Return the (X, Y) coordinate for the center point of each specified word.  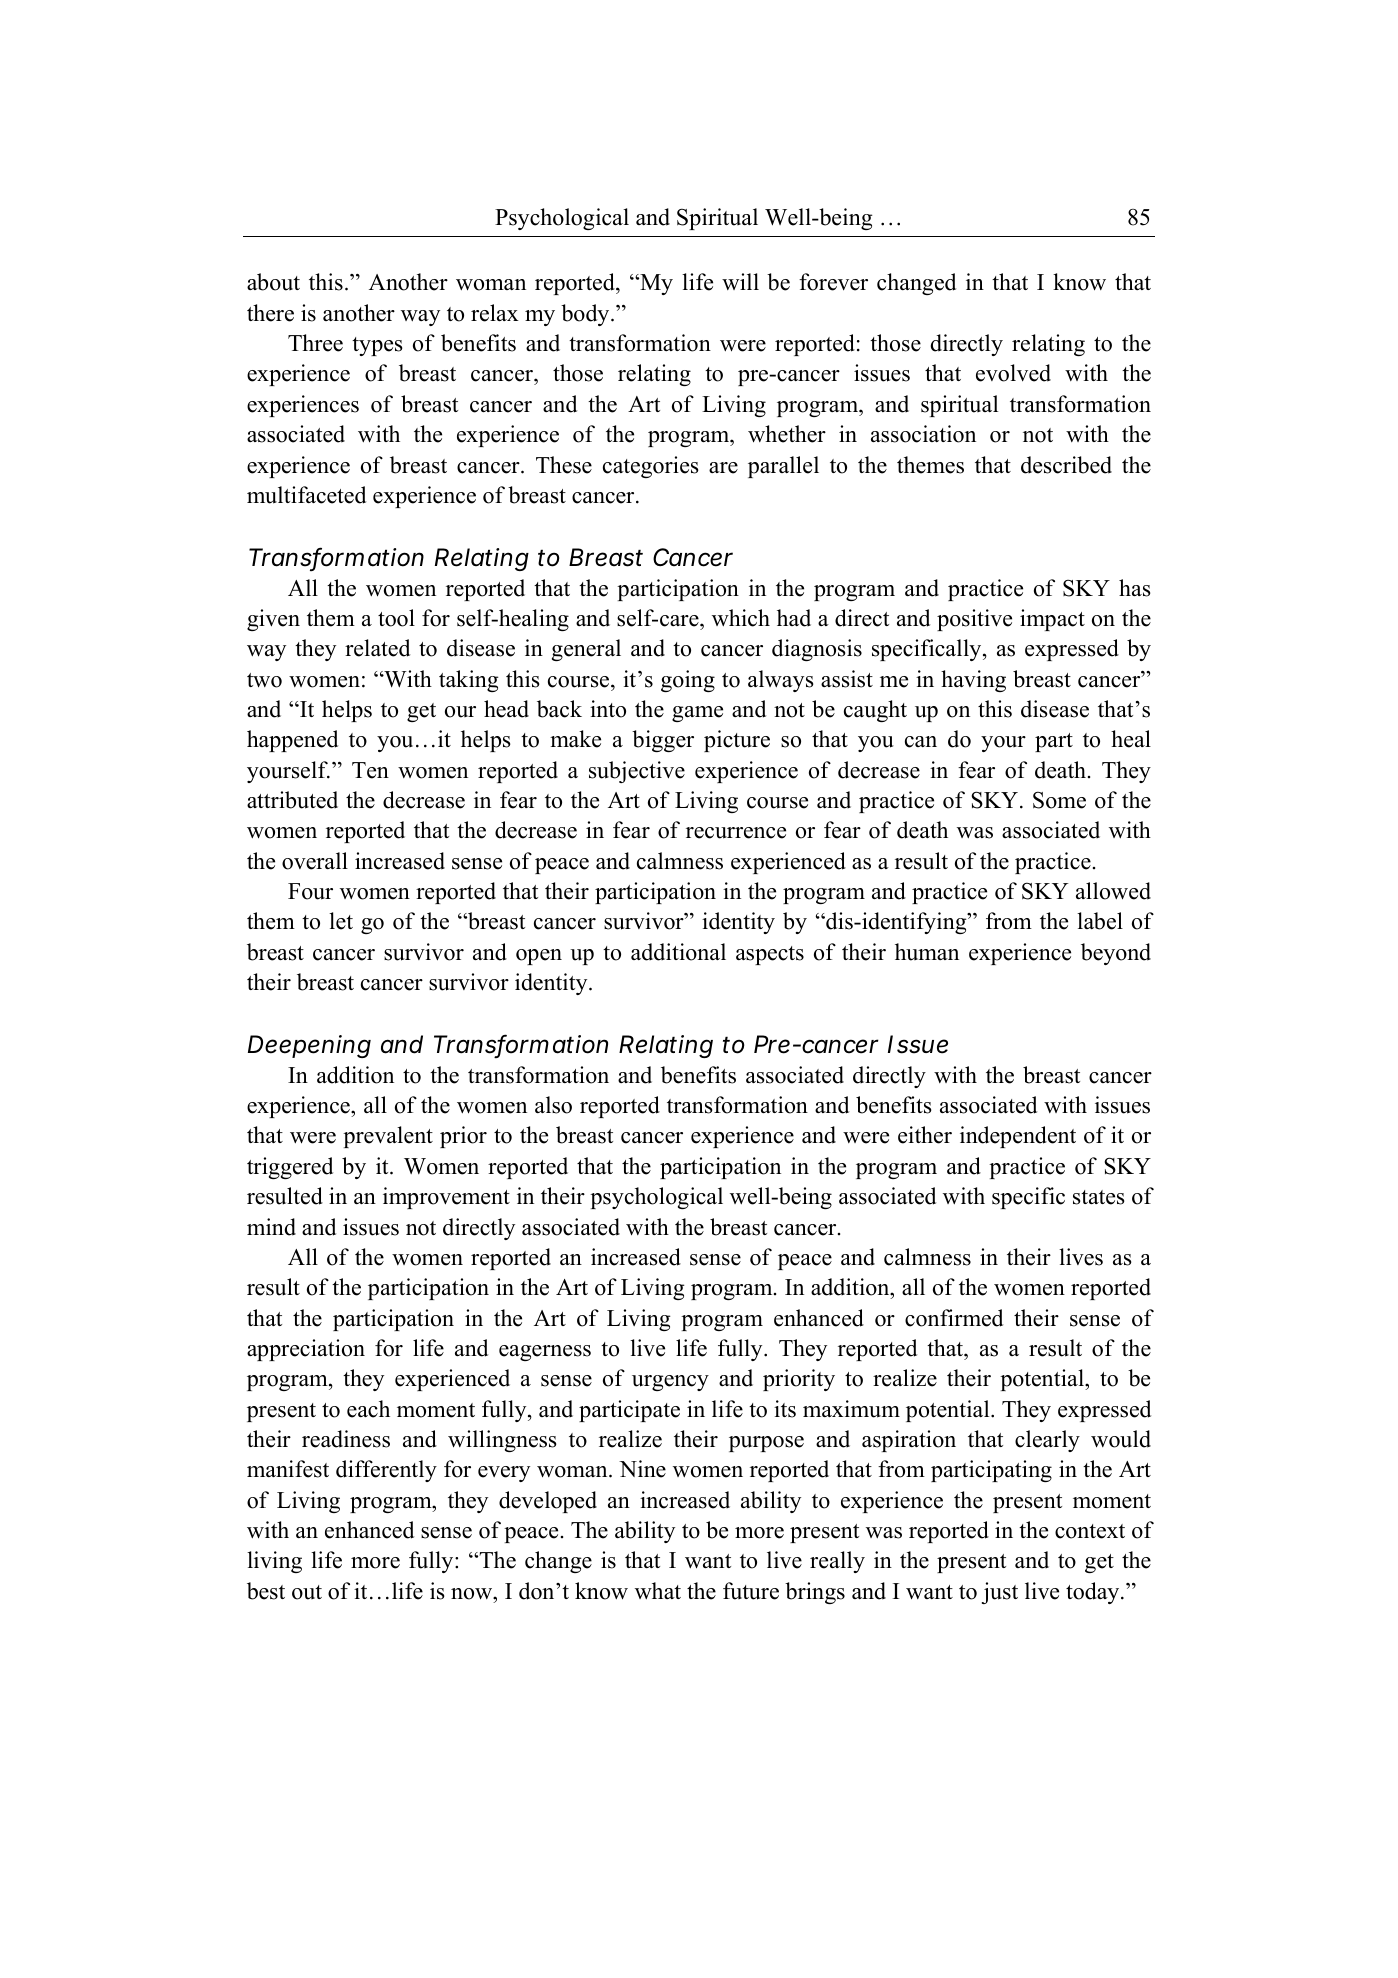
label (1100, 921)
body (586, 315)
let (341, 921)
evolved (1013, 373)
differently (386, 1471)
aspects (770, 955)
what (658, 1590)
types (377, 346)
